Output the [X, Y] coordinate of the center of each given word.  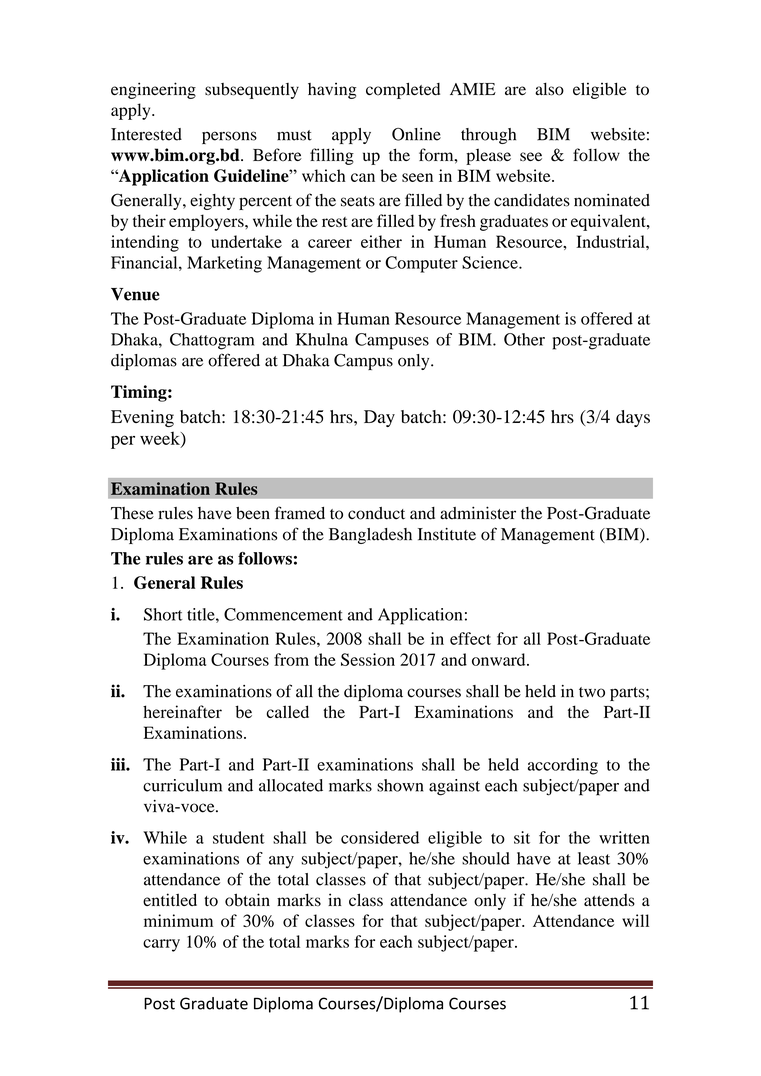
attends [609, 900]
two [592, 692]
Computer [421, 264]
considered [380, 837]
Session [368, 659]
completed [403, 91]
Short [163, 614]
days [633, 418]
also [549, 89]
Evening [142, 418]
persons [229, 137]
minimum [178, 920]
